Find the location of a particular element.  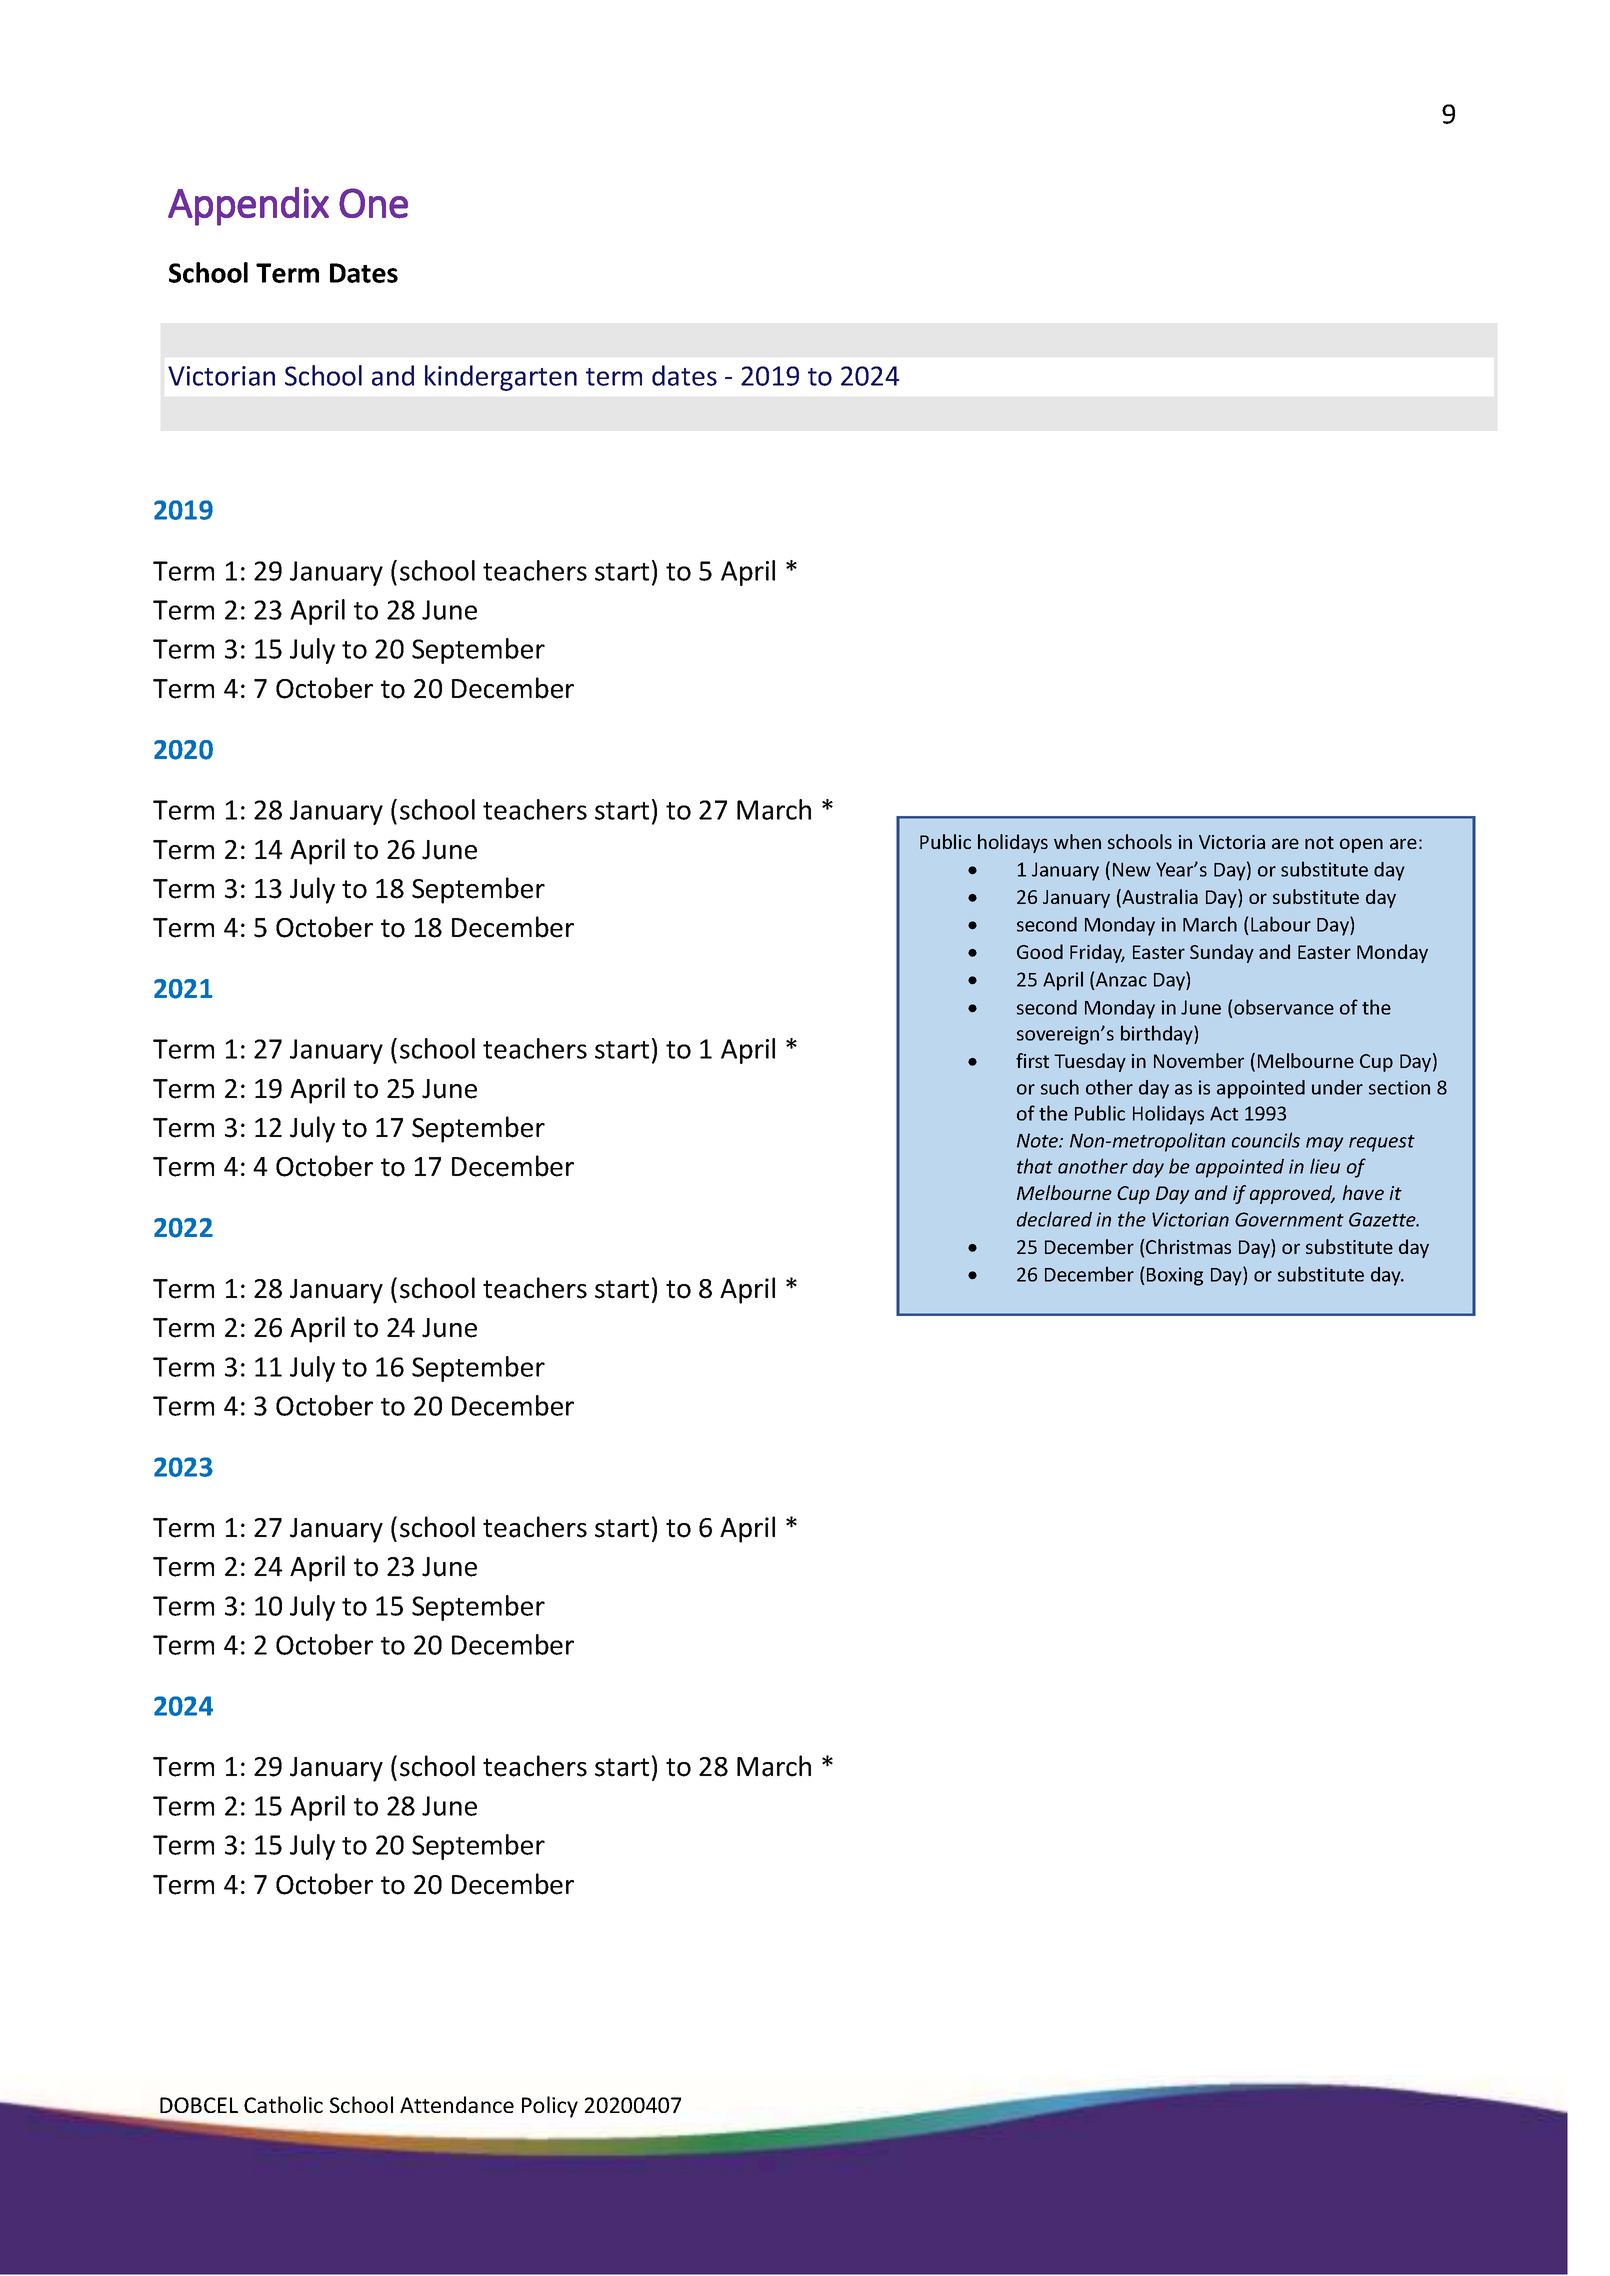

Policy is located at coordinates (550, 2107).
